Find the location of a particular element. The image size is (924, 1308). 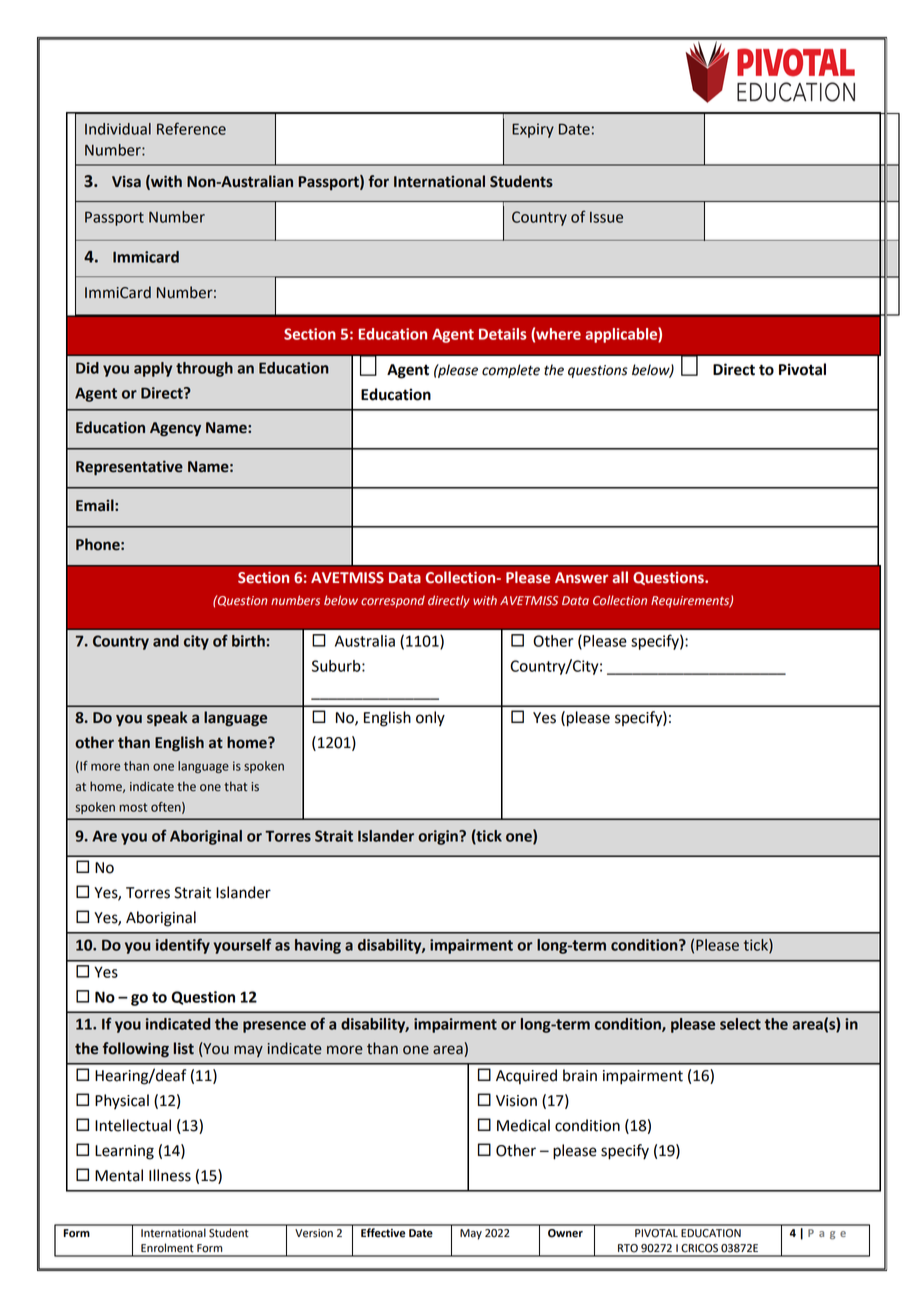

only is located at coordinates (430, 719).
